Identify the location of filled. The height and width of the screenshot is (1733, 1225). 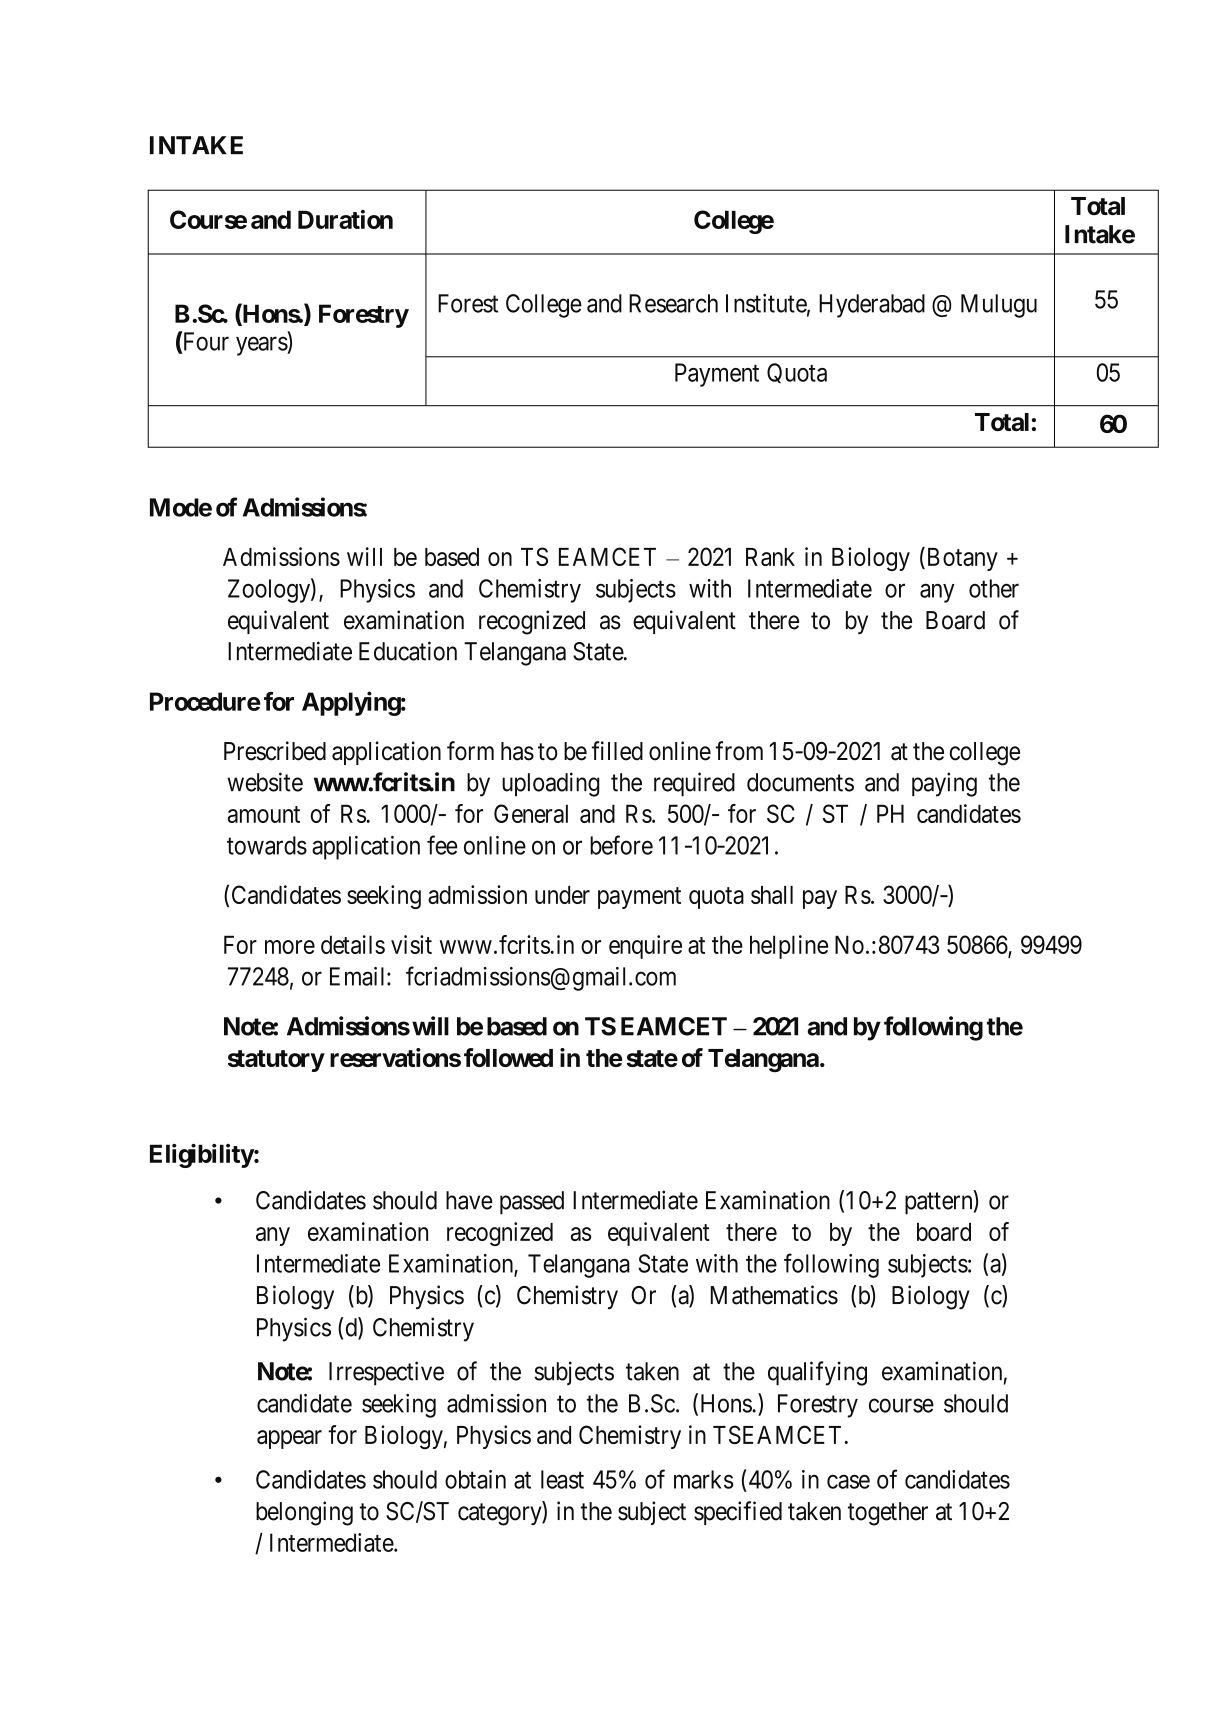
(617, 751).
